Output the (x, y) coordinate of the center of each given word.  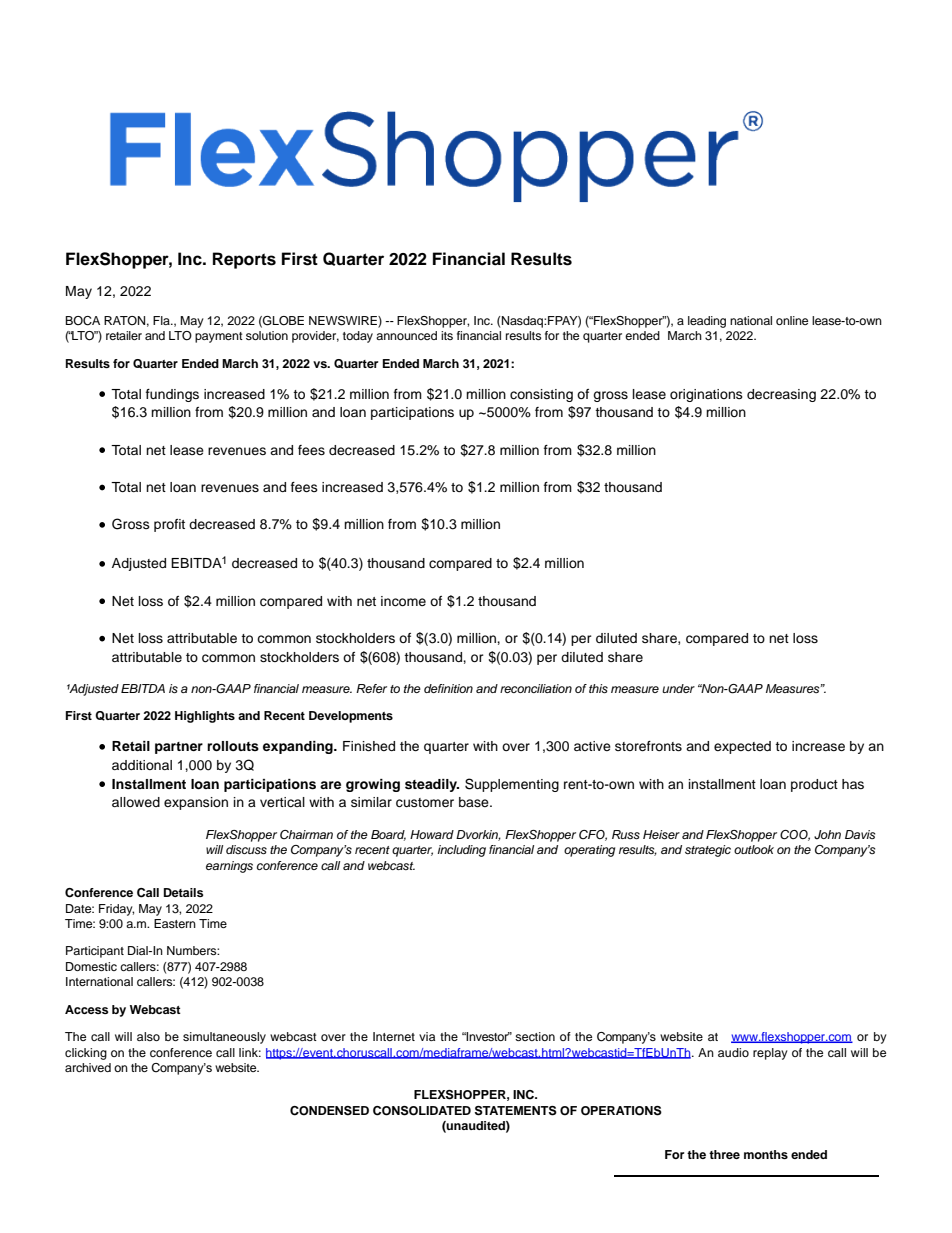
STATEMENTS (516, 1111)
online (792, 320)
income (403, 601)
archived (88, 1067)
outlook (754, 849)
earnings (229, 867)
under (678, 688)
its (447, 335)
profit (169, 525)
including (462, 851)
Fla (162, 320)
